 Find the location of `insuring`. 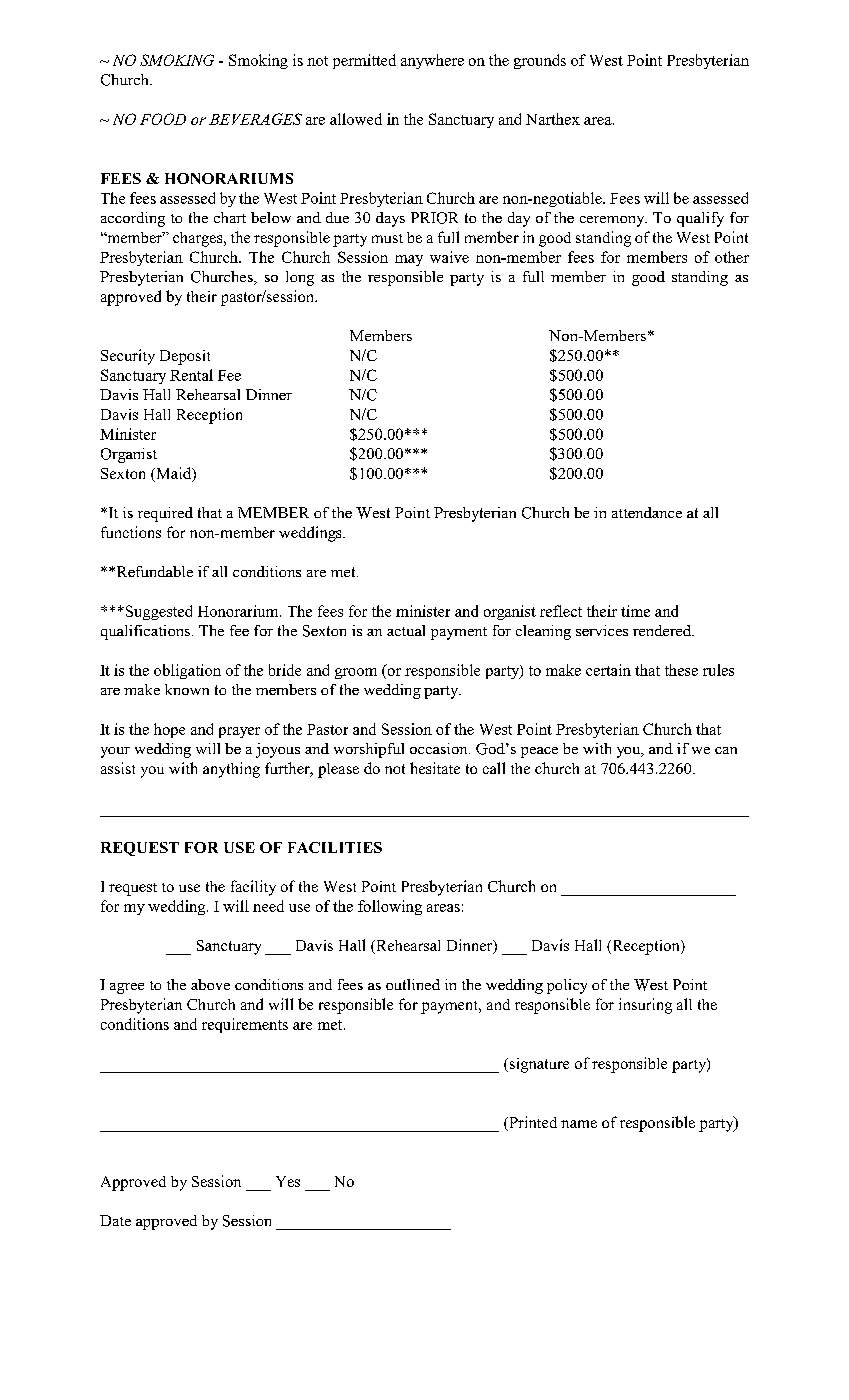

insuring is located at coordinates (645, 1006).
